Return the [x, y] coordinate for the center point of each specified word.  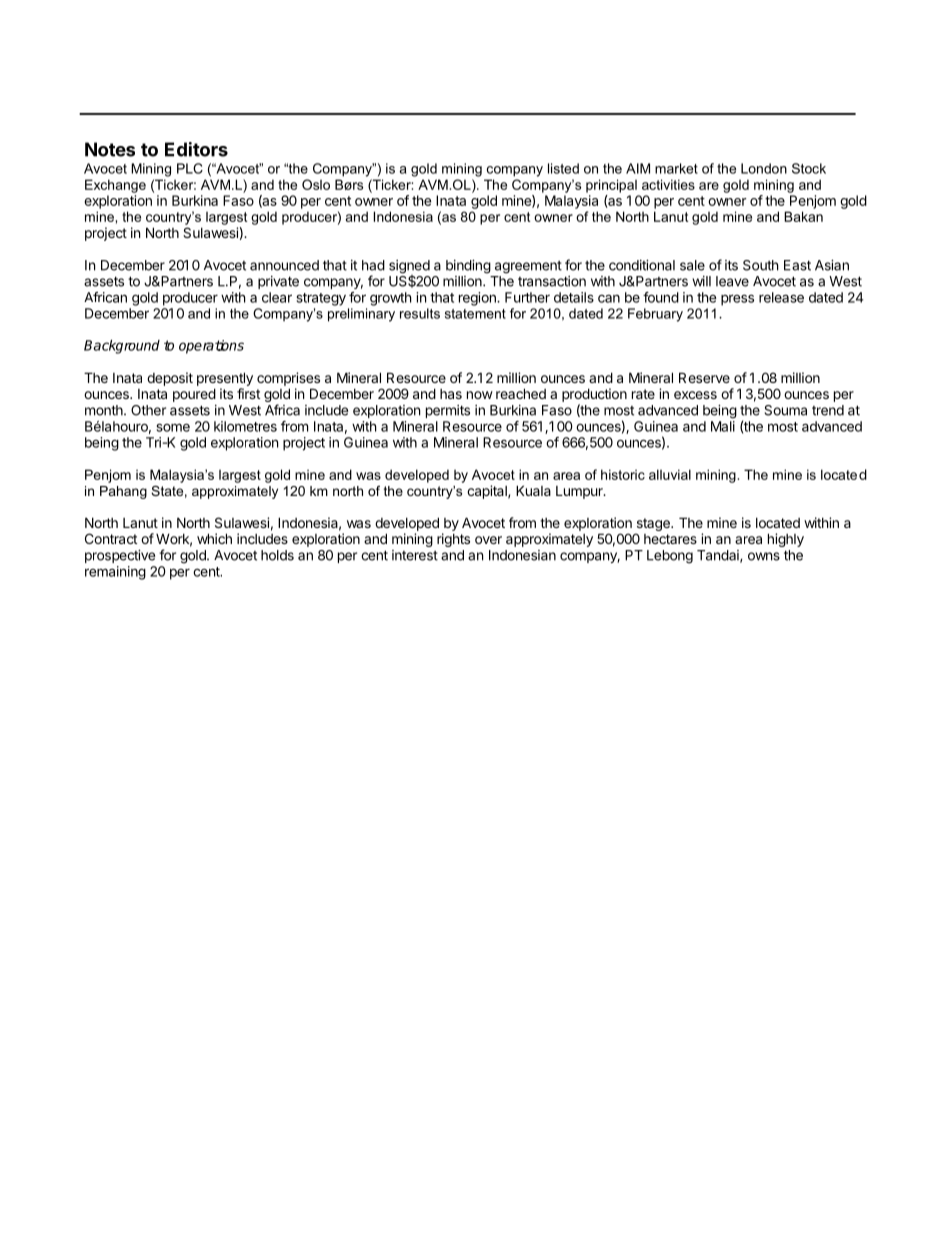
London [764, 168]
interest [415, 555]
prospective [120, 556]
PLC [190, 168]
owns [764, 556]
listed [563, 168]
